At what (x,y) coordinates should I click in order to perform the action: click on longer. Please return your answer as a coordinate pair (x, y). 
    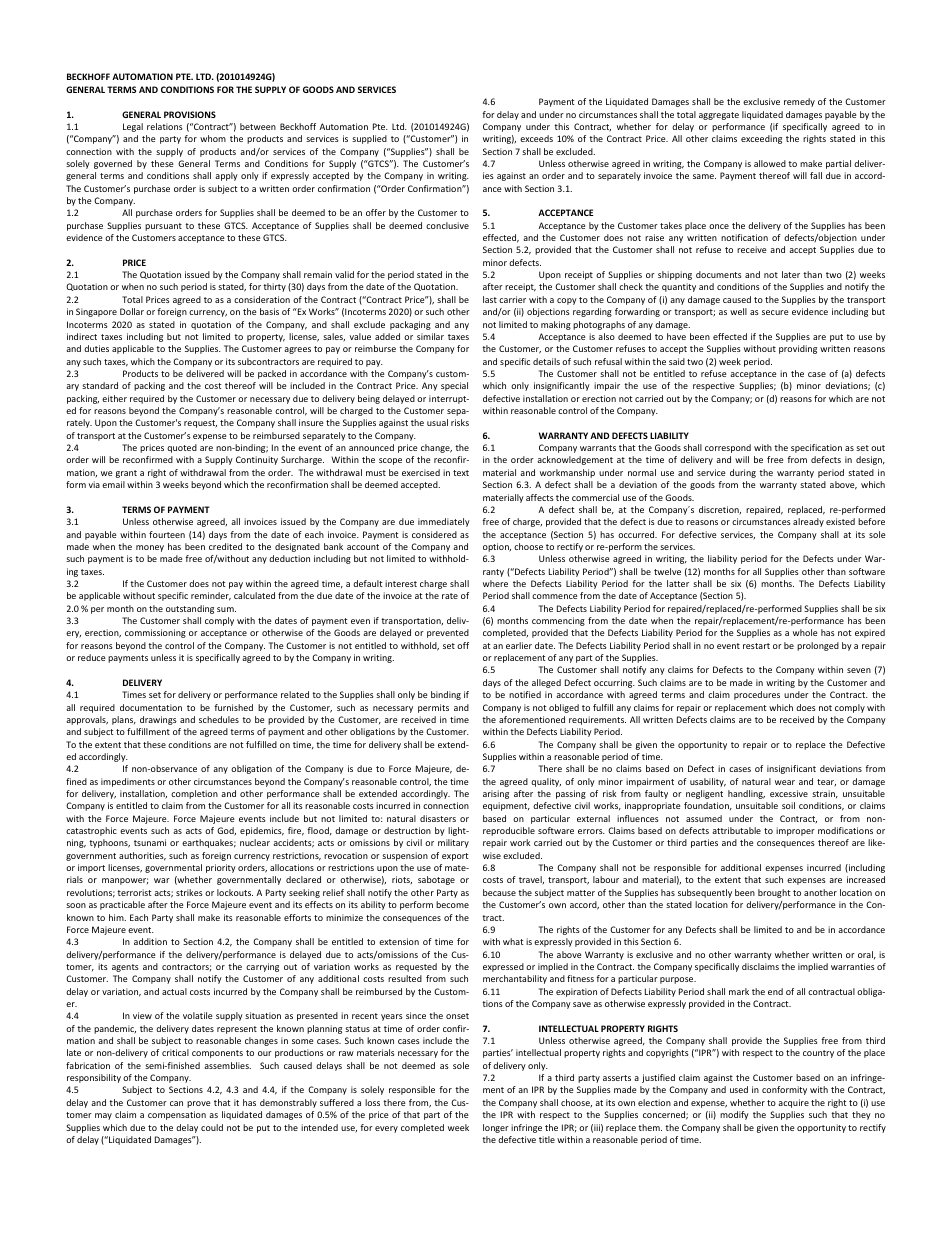
    Looking at the image, I should click on (496, 1128).
